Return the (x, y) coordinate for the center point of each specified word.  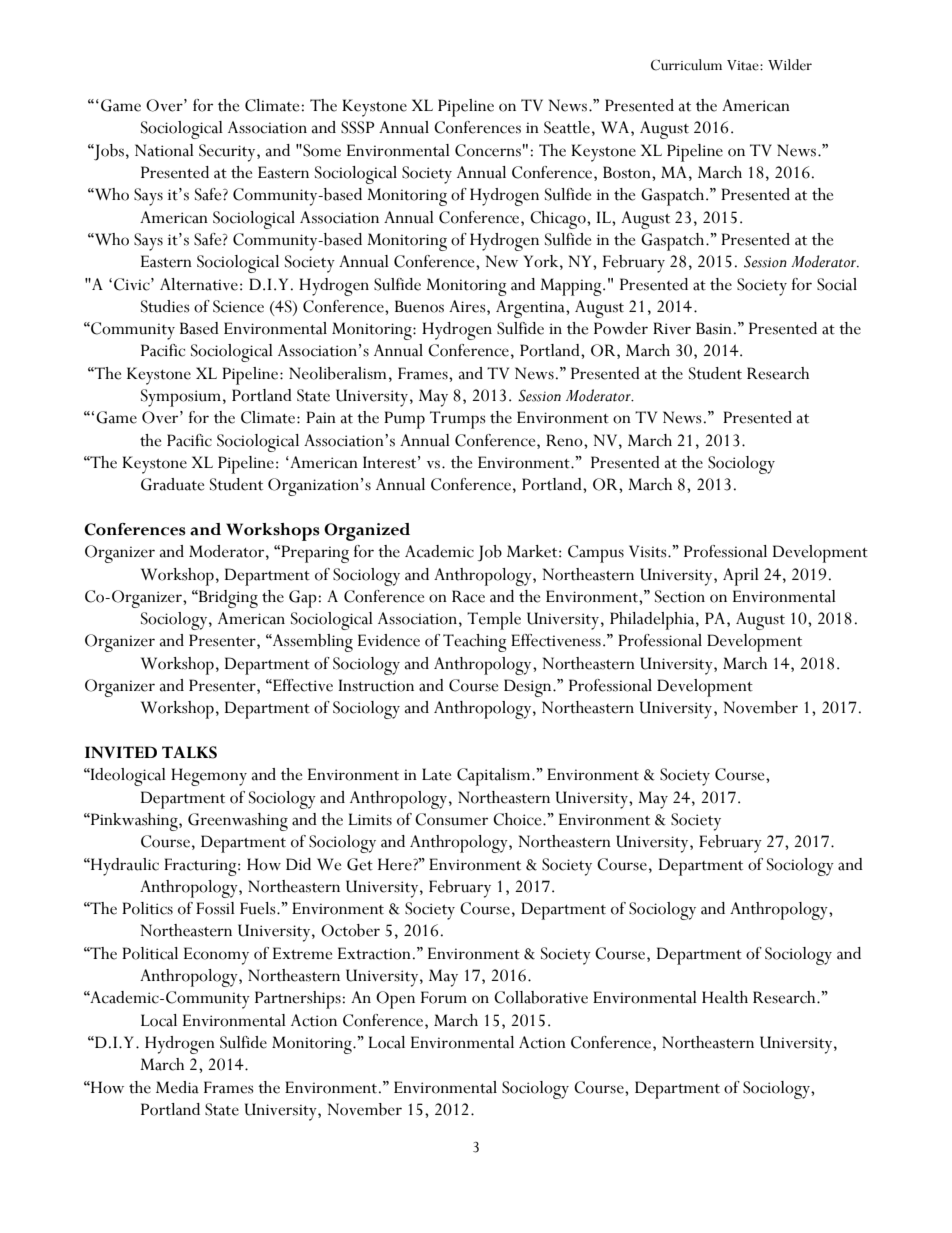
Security (228, 153)
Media (177, 1087)
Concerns (488, 150)
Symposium (182, 398)
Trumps (457, 420)
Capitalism (495, 777)
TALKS (189, 752)
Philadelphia (653, 621)
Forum (444, 997)
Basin (714, 328)
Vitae (744, 65)
